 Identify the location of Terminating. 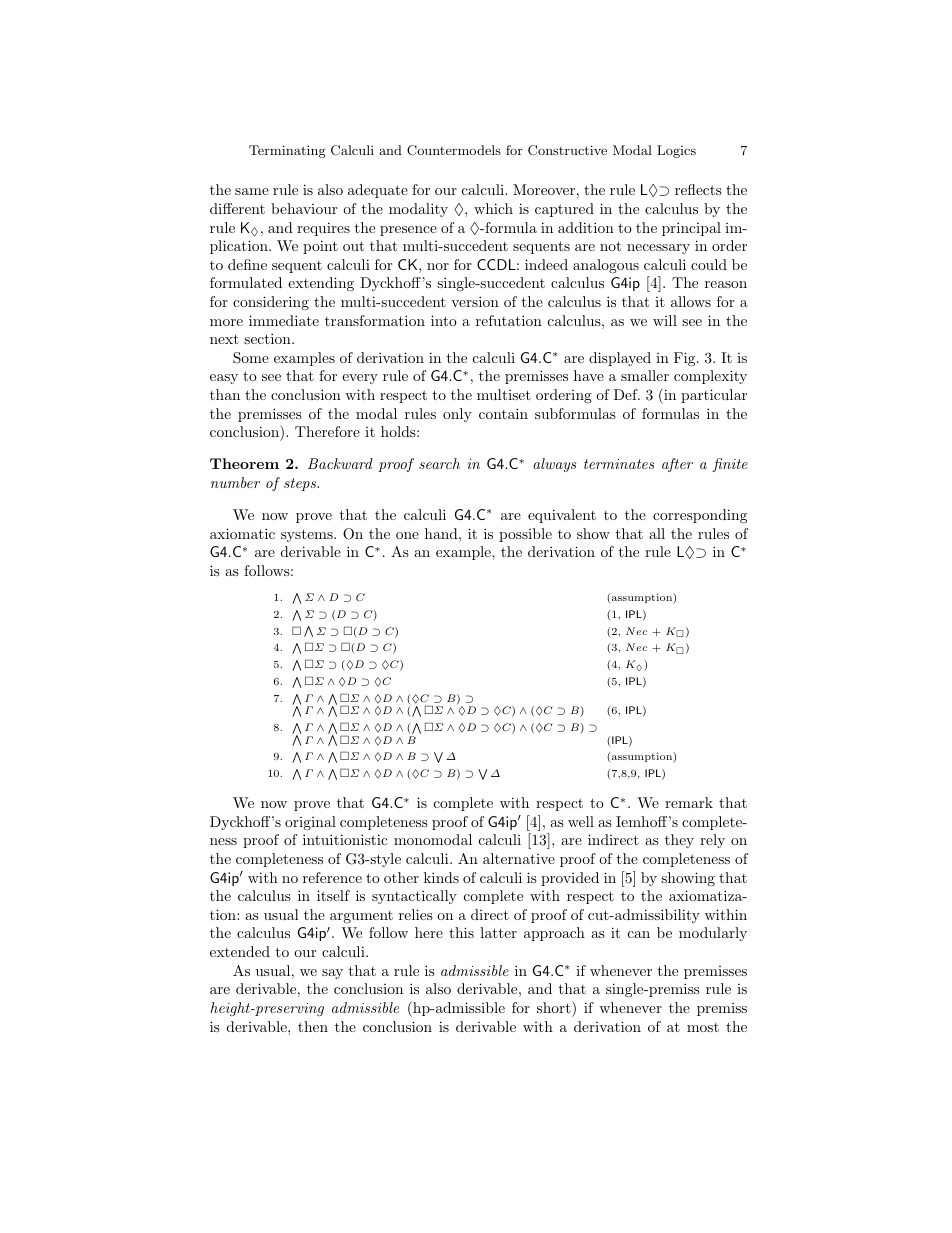
(287, 151).
